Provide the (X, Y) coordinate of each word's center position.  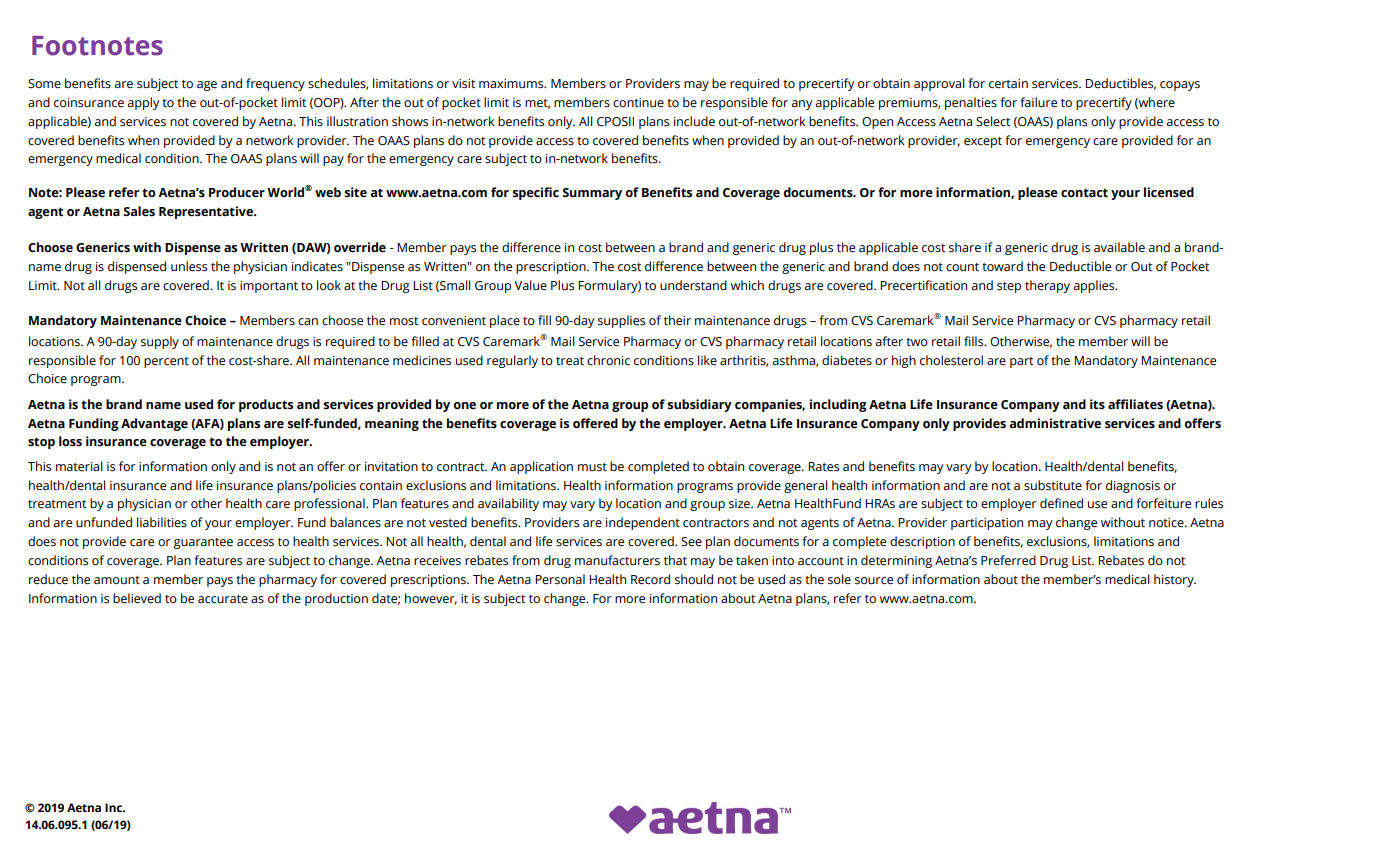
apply (143, 103)
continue (638, 103)
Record (650, 579)
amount (117, 580)
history (1175, 580)
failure (1038, 102)
